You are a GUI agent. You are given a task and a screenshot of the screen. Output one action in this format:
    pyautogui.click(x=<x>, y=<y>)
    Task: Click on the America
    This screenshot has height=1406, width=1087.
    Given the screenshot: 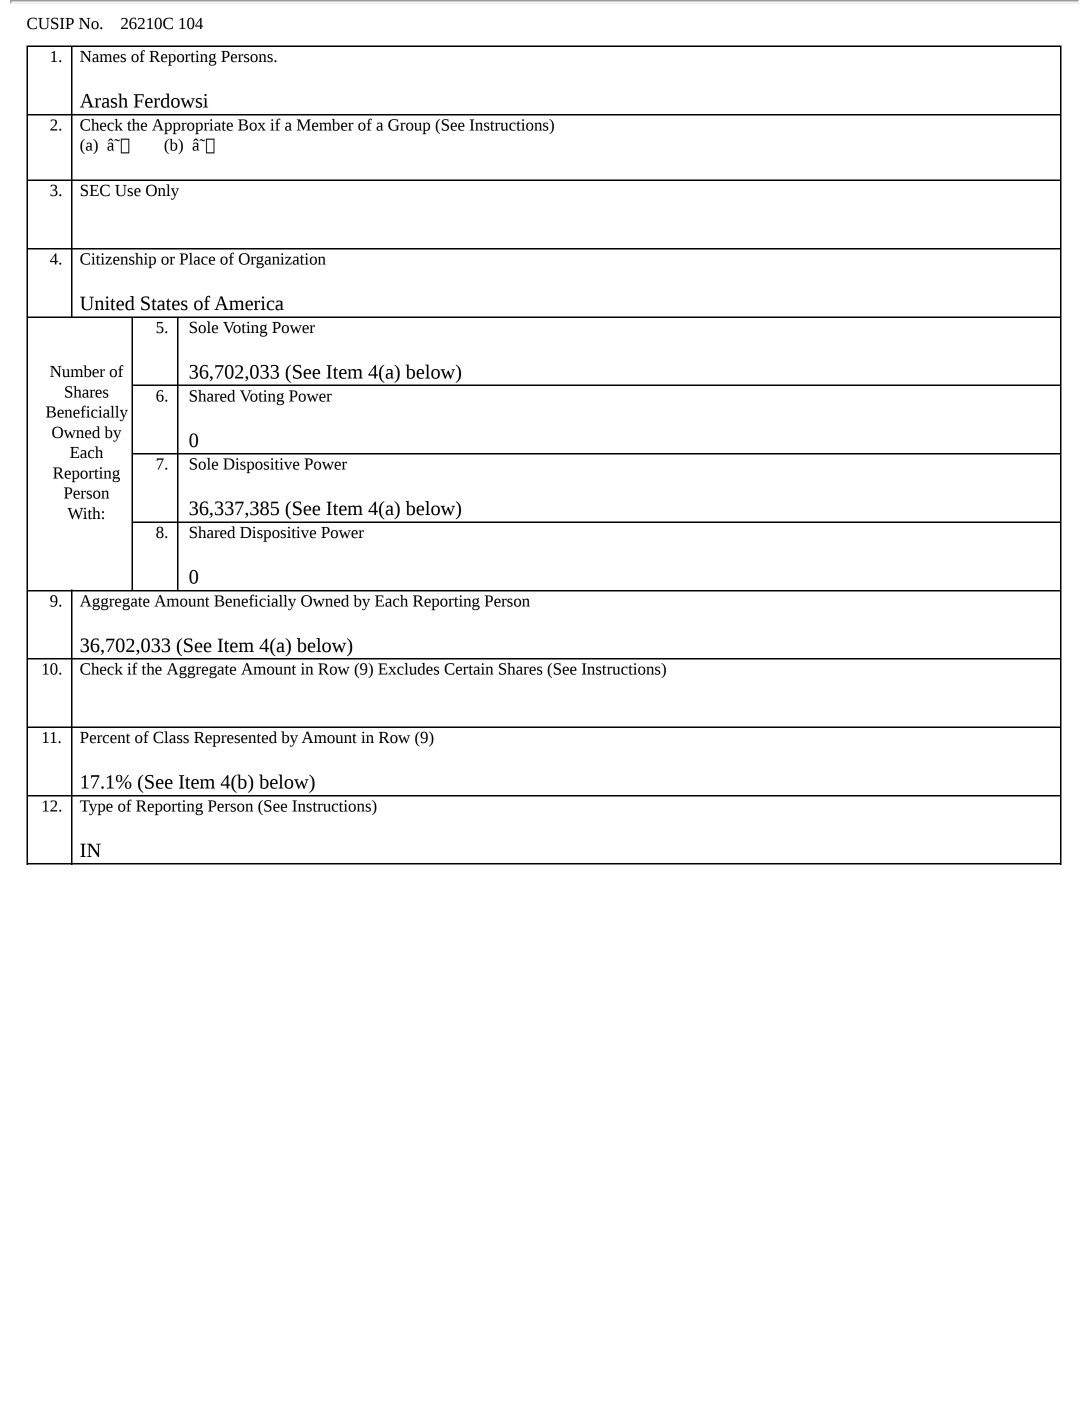 What is the action you would take?
    pyautogui.click(x=249, y=303)
